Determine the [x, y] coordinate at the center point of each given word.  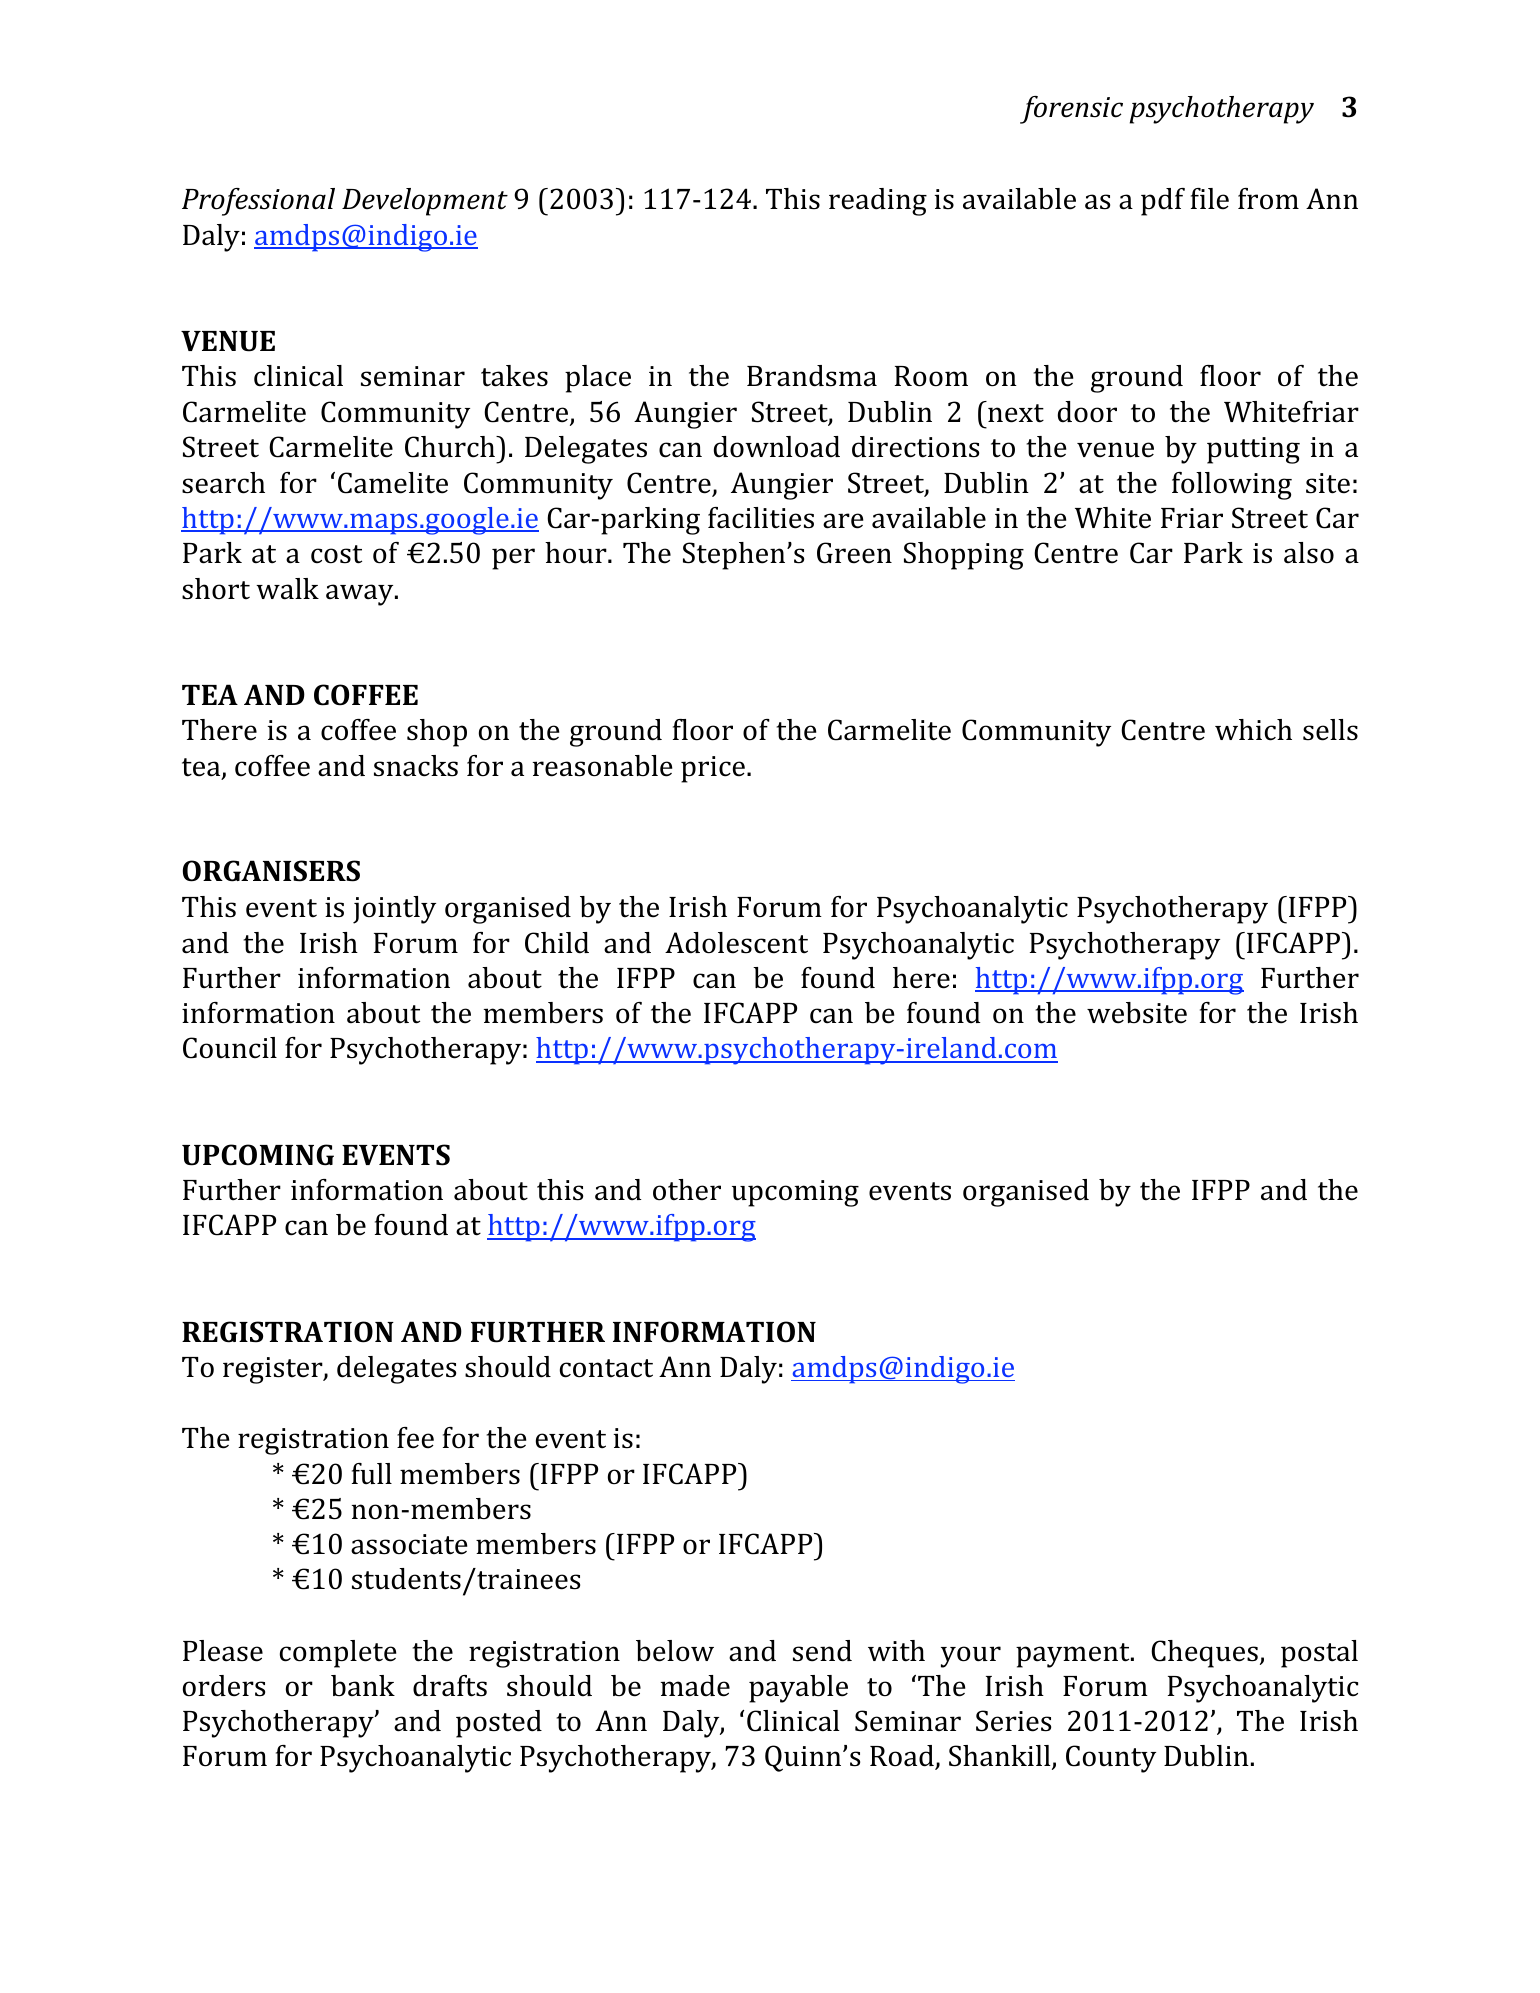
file [1210, 199]
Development [425, 202]
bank [363, 1686]
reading [878, 202]
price [713, 769]
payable [798, 1689]
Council [230, 1048]
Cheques [1204, 1654]
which [1253, 730]
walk [287, 589]
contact [606, 1368]
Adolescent [736, 943]
